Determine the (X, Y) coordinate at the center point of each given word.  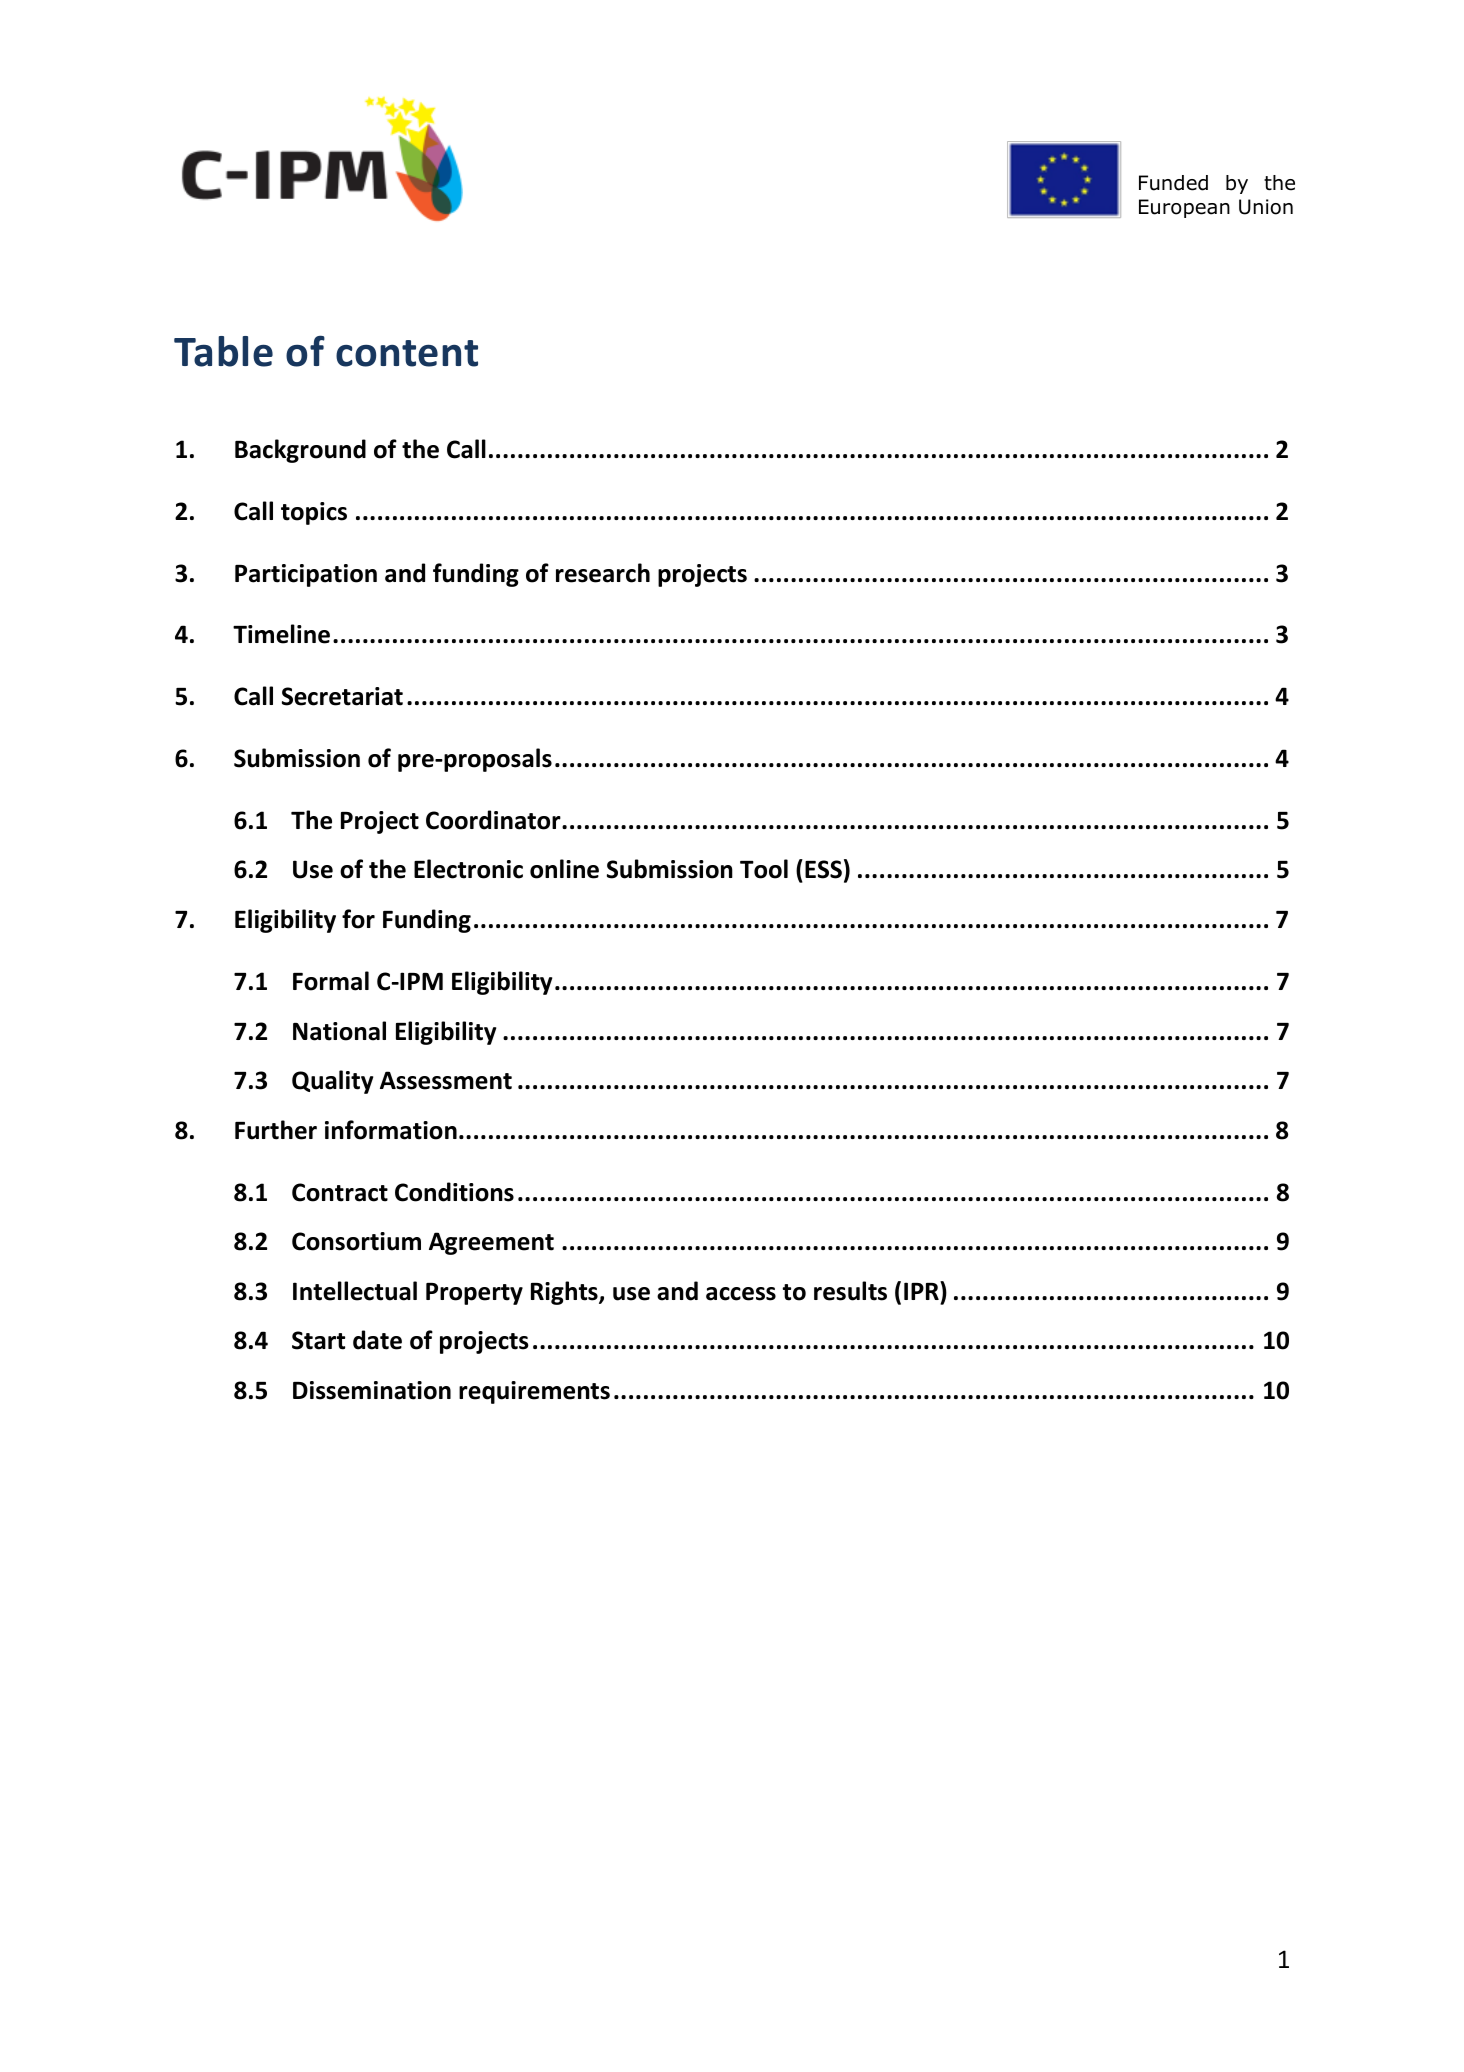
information (391, 1130)
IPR (922, 1290)
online (564, 869)
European (1184, 208)
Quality (332, 1082)
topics (314, 513)
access (741, 1294)
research (603, 573)
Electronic (468, 869)
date (377, 1340)
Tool (764, 869)
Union (1266, 207)
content (407, 353)
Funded (1173, 183)
